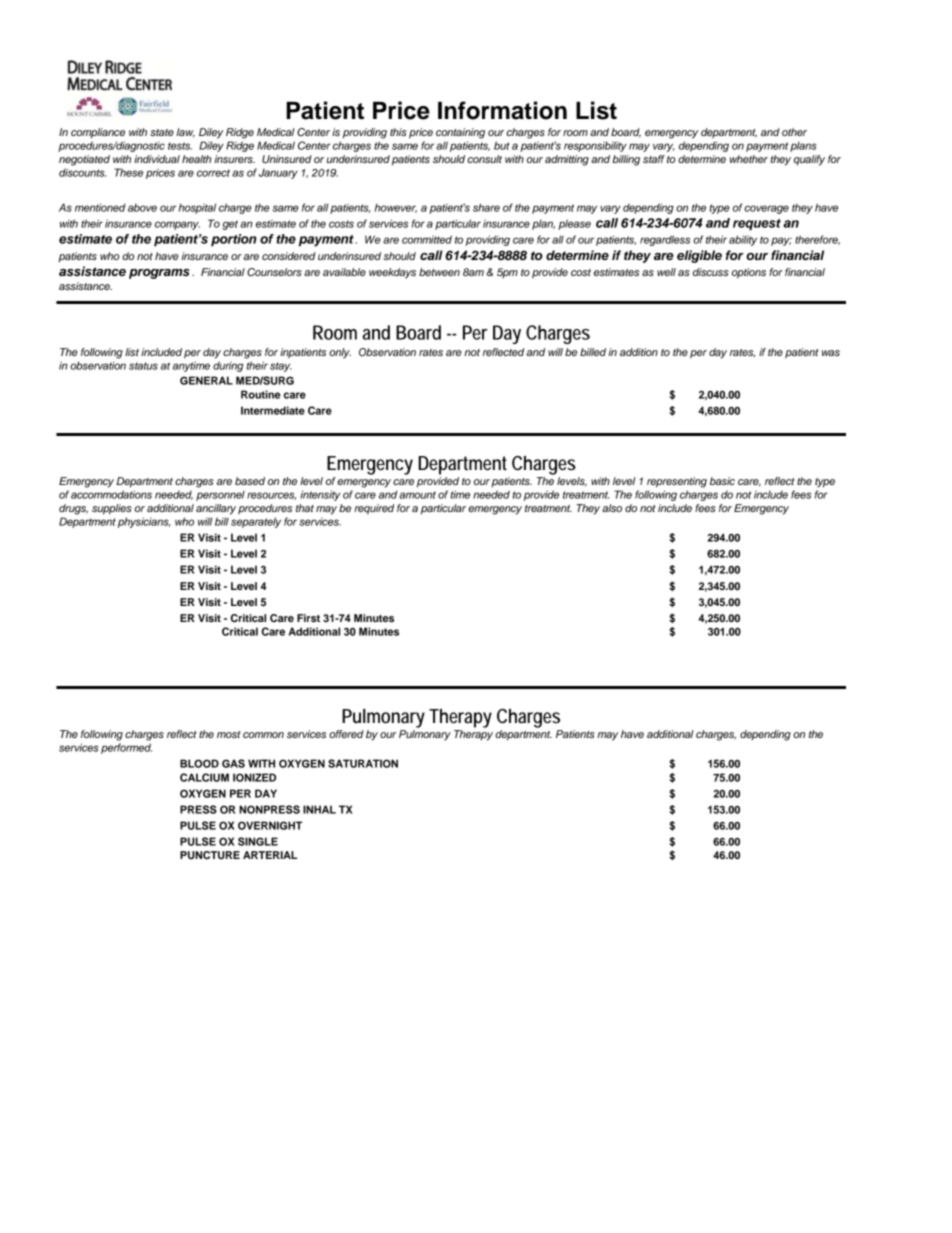  I want to click on containing, so click(460, 133).
